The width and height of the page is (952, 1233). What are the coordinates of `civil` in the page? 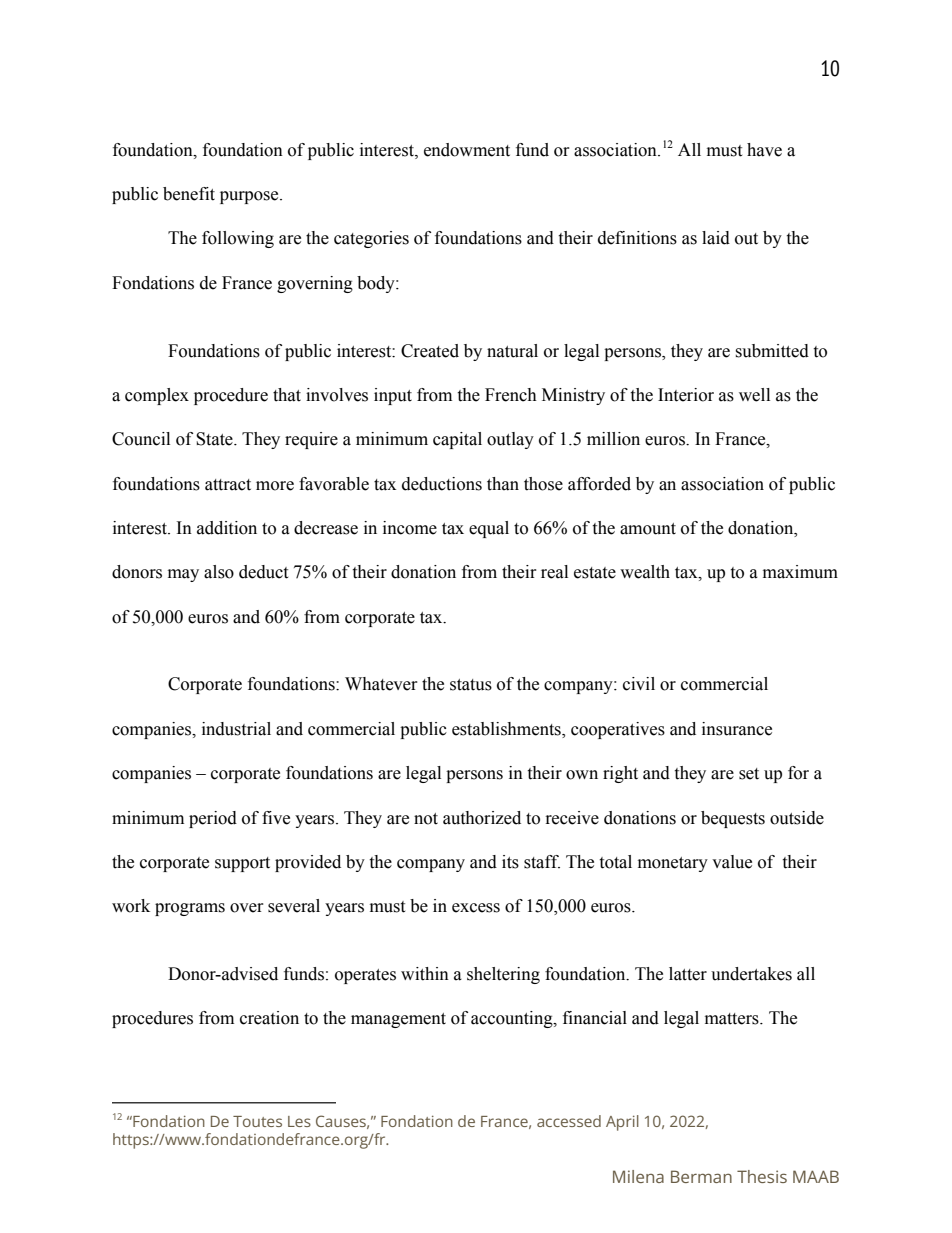 It's located at (639, 684).
